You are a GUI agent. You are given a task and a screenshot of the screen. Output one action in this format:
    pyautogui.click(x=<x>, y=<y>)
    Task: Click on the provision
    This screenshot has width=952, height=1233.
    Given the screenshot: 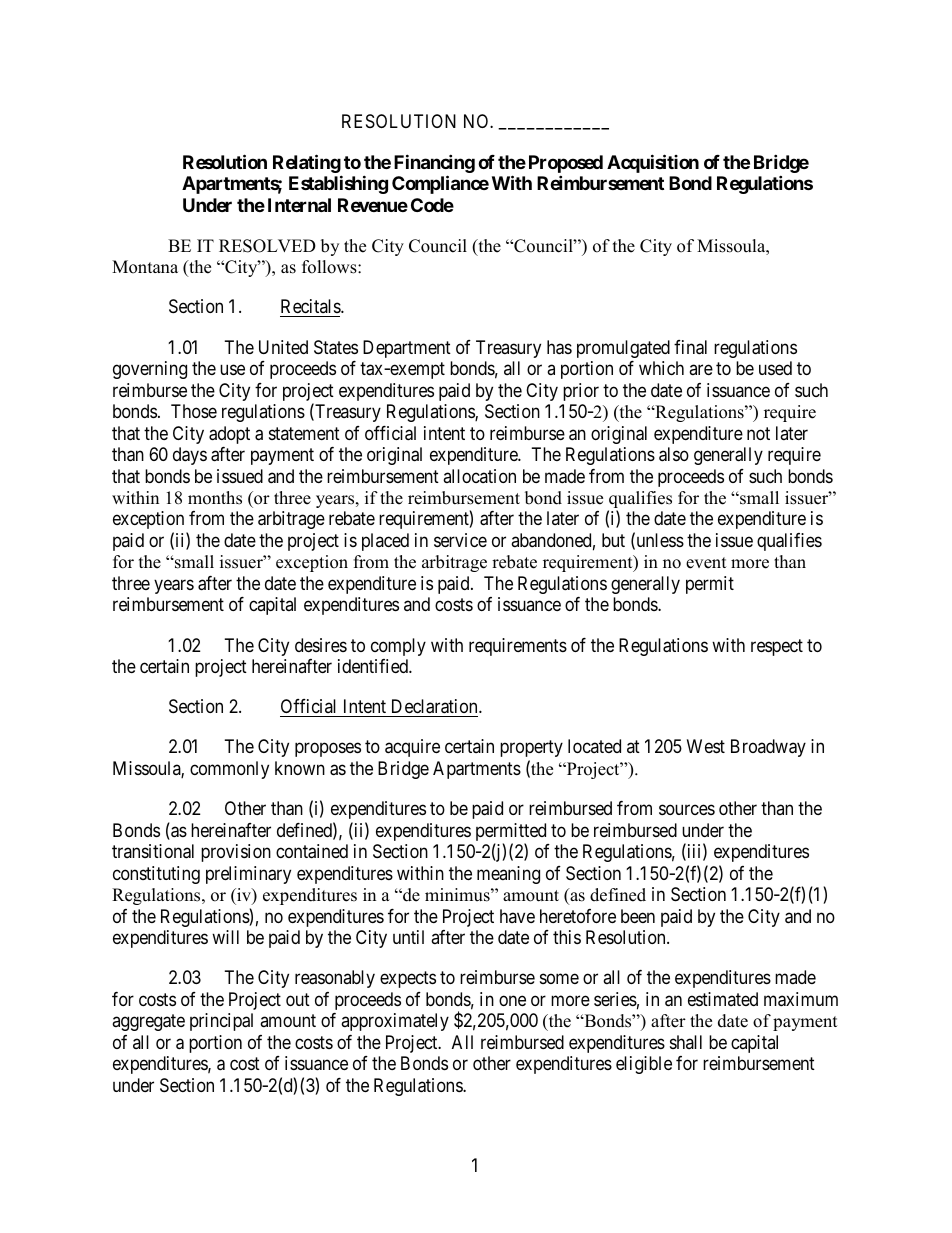 What is the action you would take?
    pyautogui.click(x=236, y=853)
